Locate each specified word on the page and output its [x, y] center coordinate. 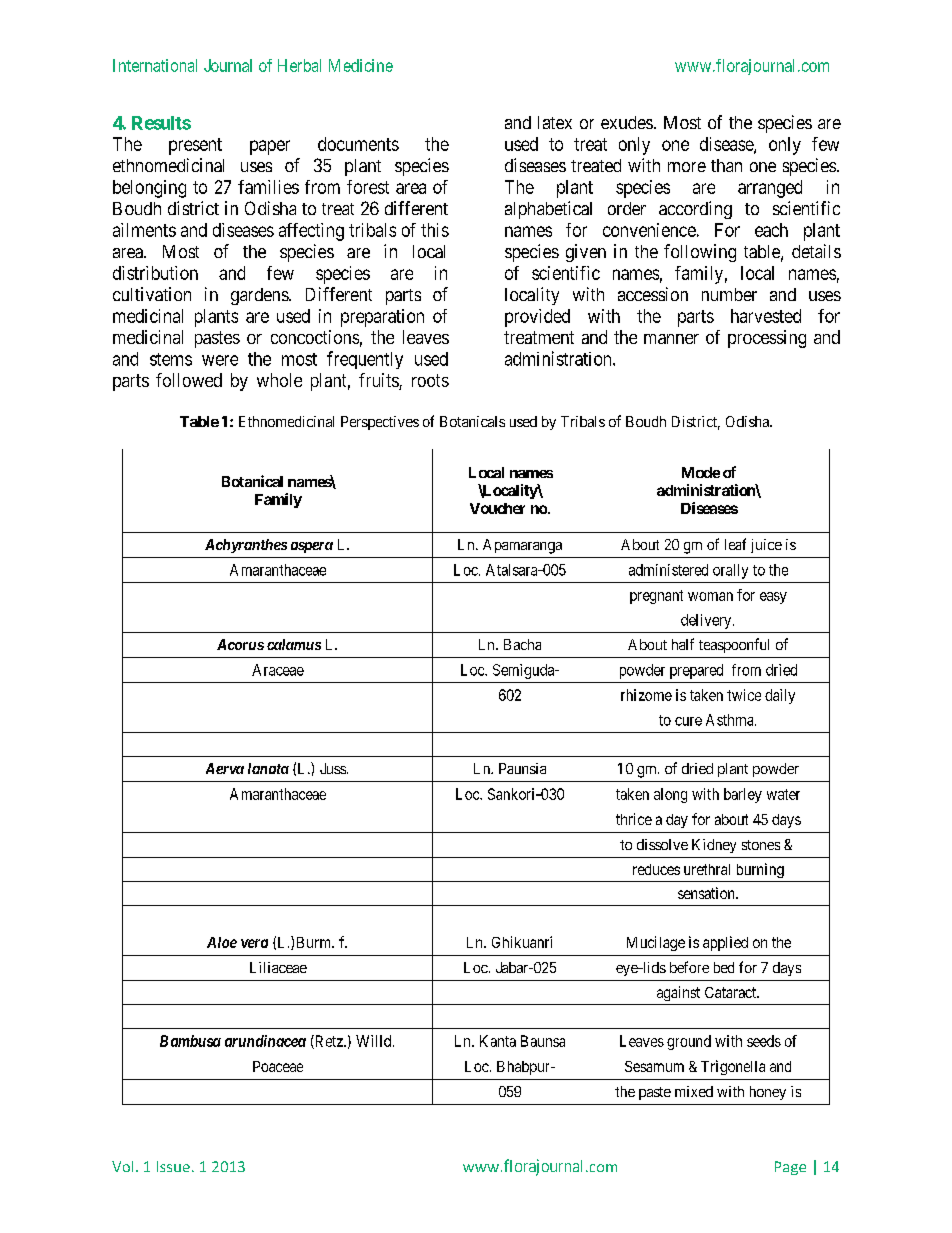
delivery [707, 621]
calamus [294, 644]
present [195, 146]
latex [555, 122]
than [726, 165]
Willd [375, 1041]
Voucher [497, 508]
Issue [173, 1166]
